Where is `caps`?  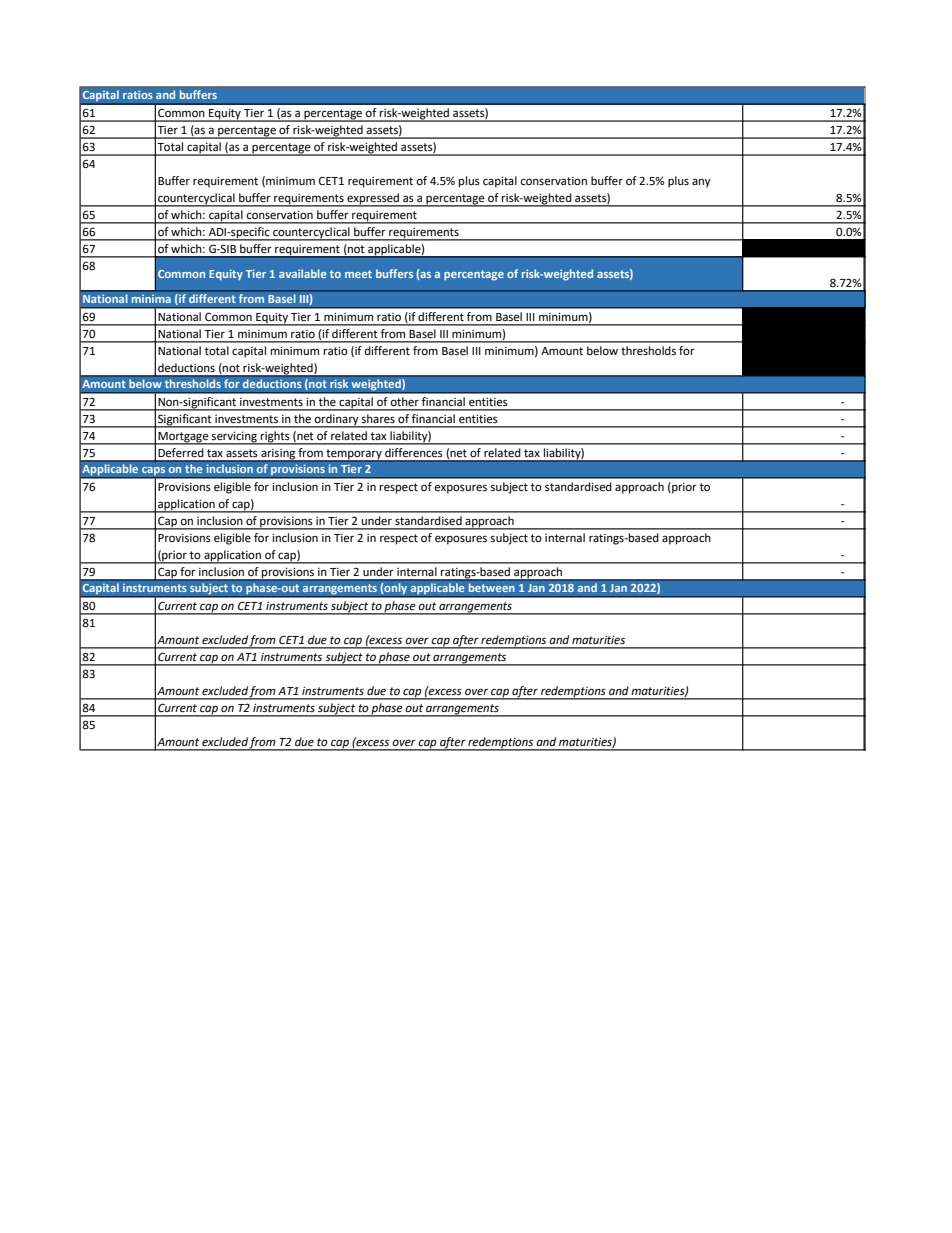
caps is located at coordinates (153, 472).
